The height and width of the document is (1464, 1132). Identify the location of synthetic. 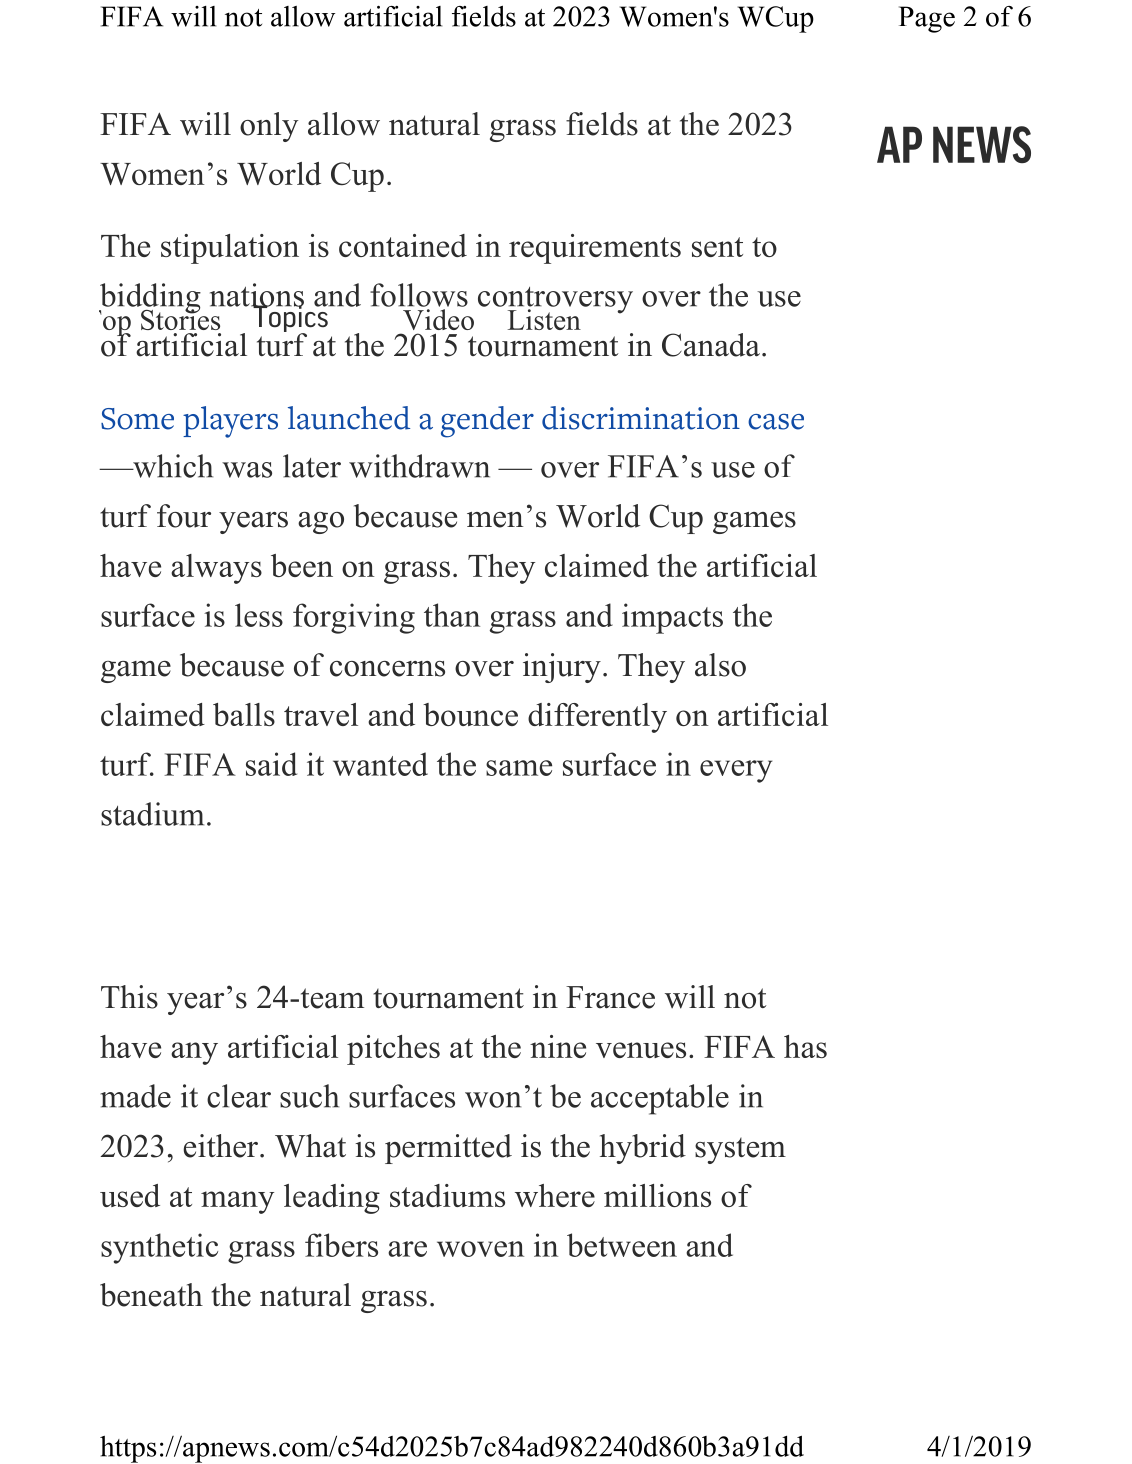
(159, 1248).
